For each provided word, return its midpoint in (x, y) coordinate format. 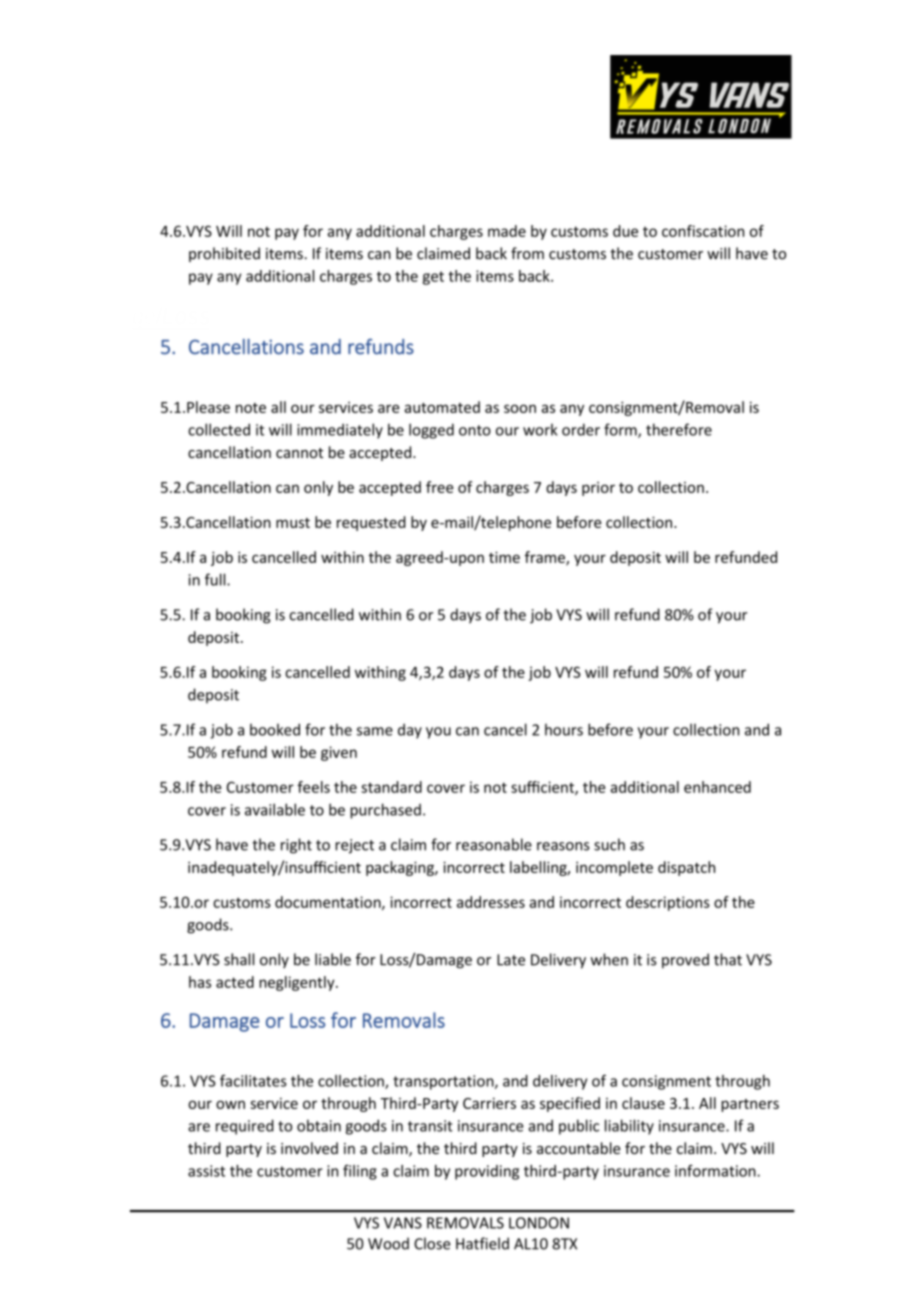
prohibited (224, 254)
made (507, 231)
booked (275, 729)
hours (564, 730)
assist (206, 1171)
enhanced (717, 787)
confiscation (703, 231)
